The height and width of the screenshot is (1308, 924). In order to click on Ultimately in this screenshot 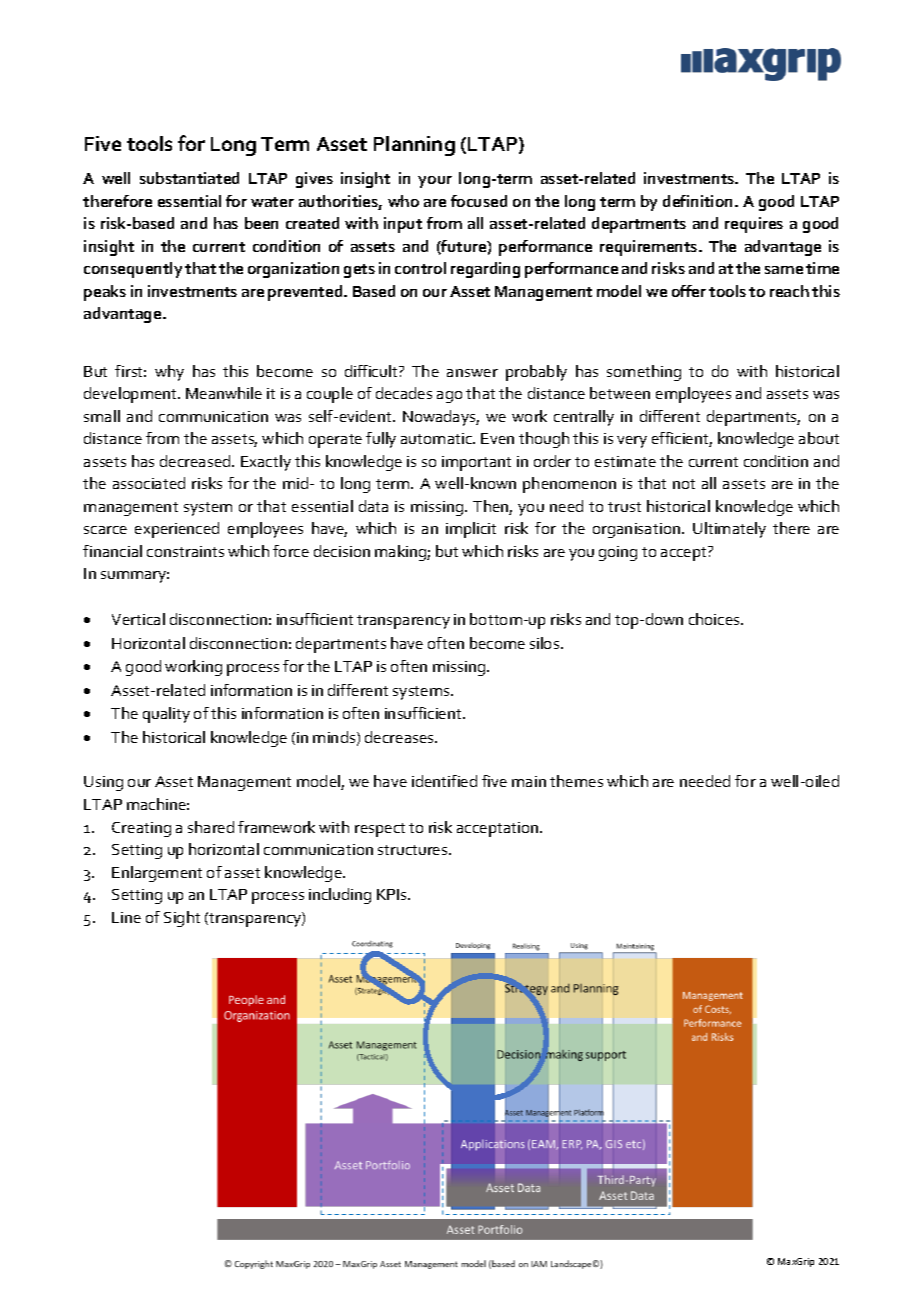, I will do `click(729, 530)`.
